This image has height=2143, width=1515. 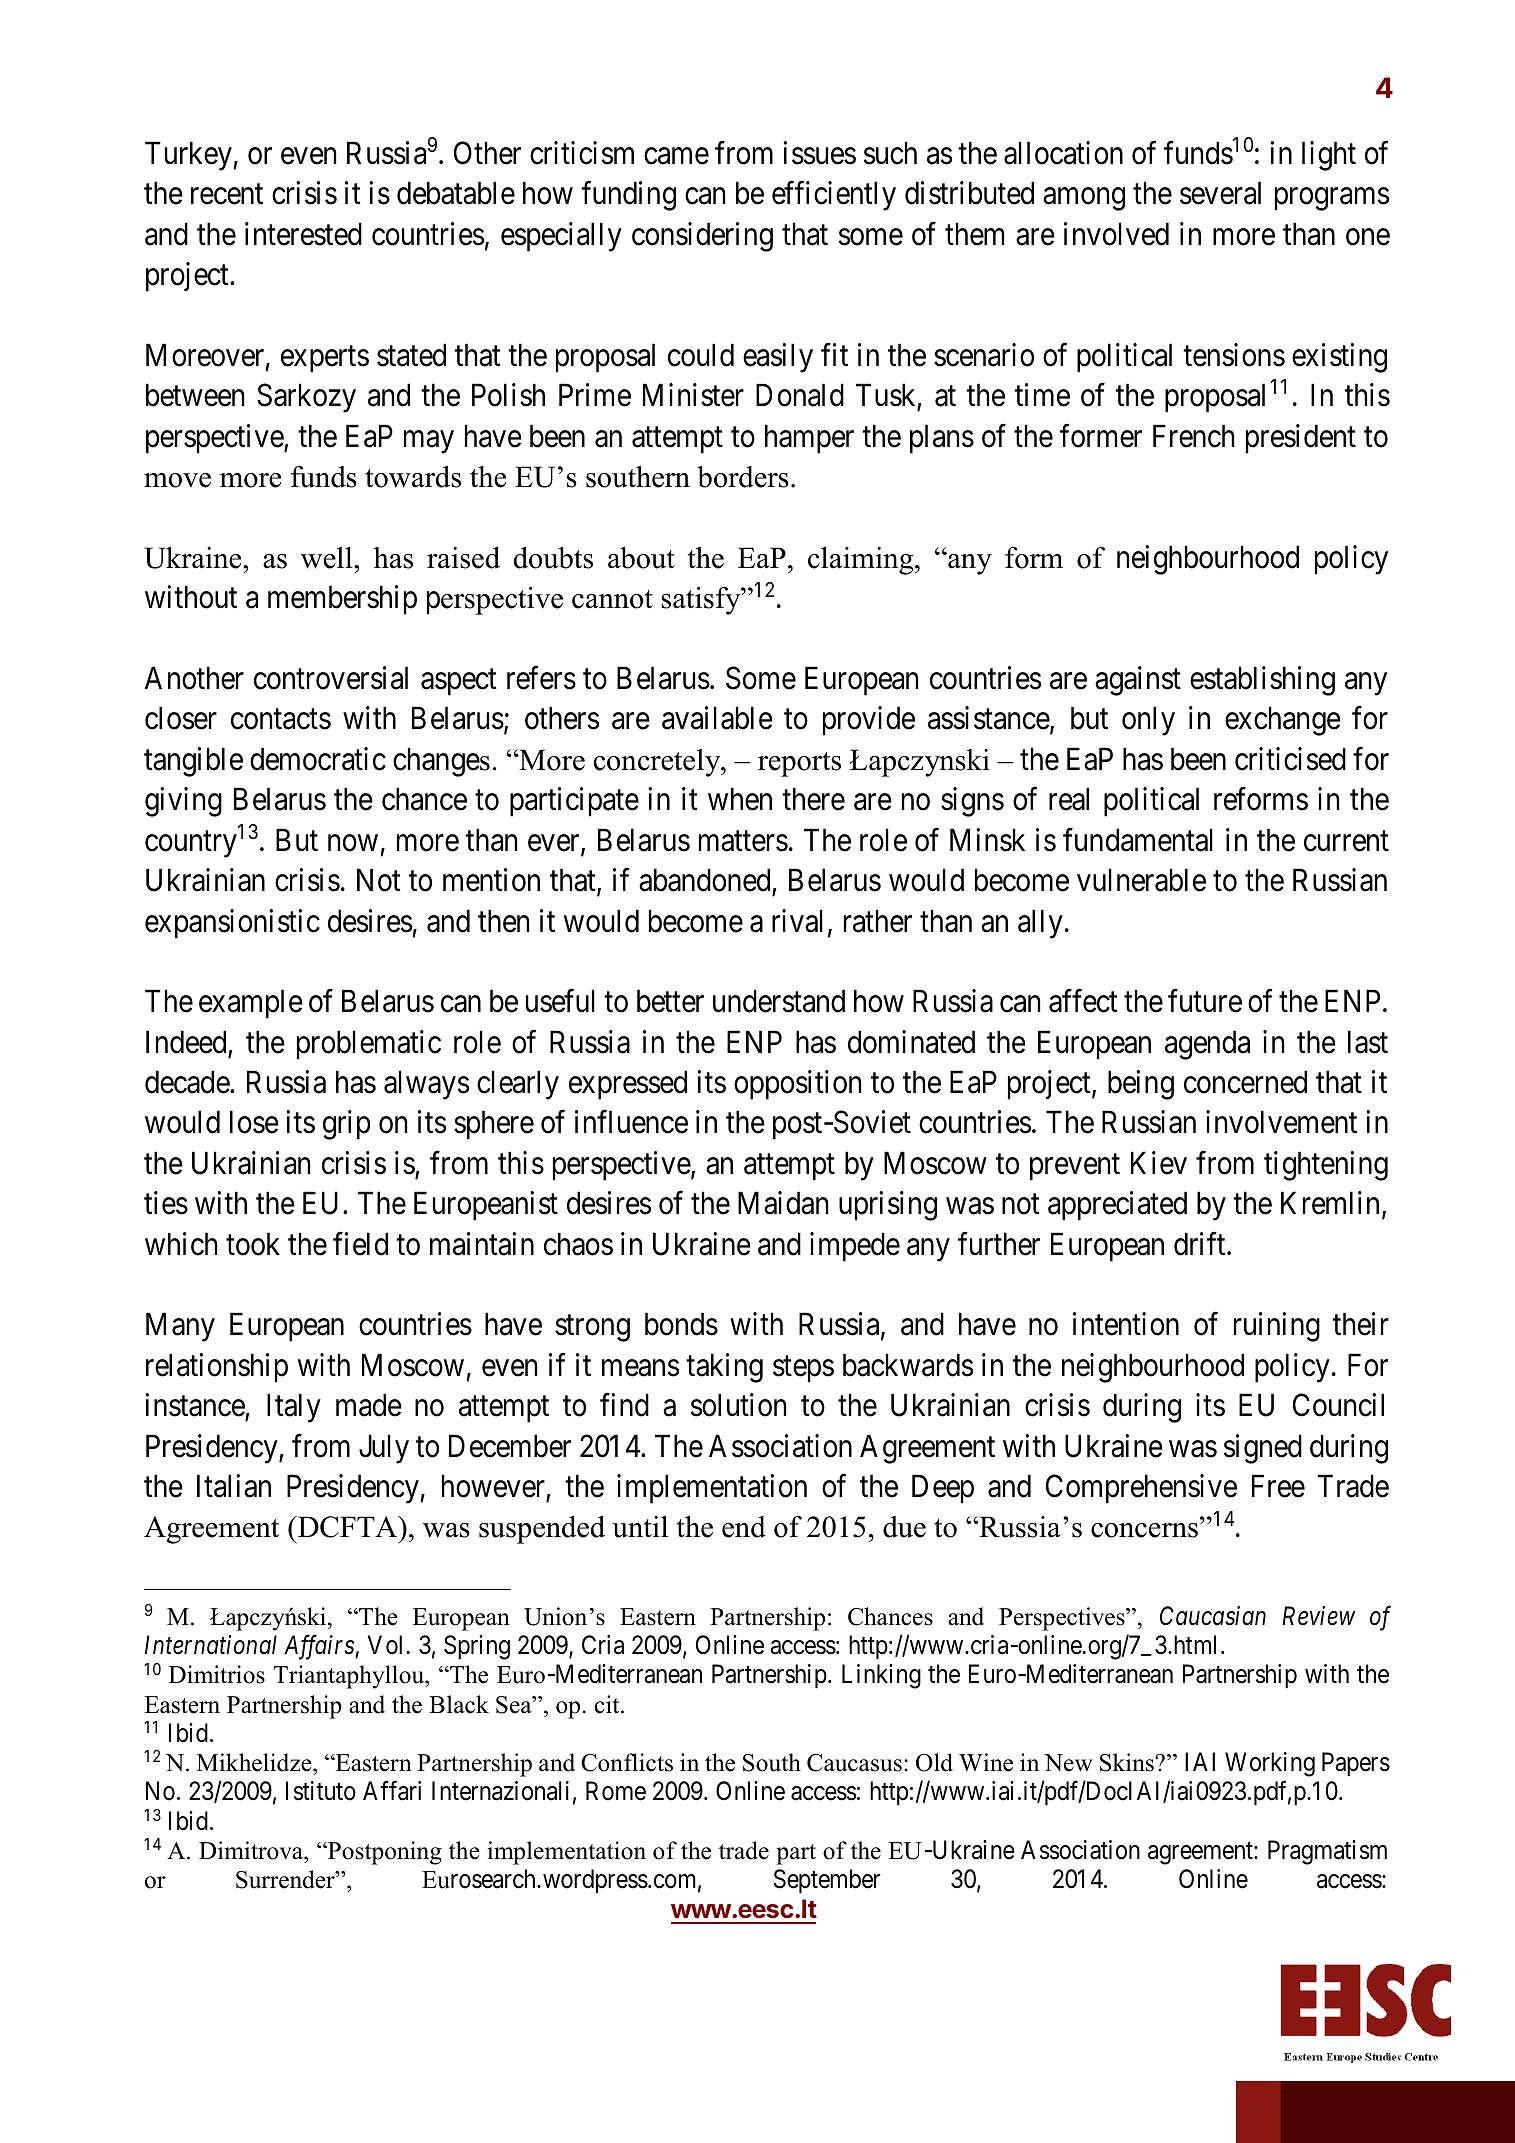 What do you see at coordinates (704, 880) in the image?
I see `abandoned` at bounding box center [704, 880].
